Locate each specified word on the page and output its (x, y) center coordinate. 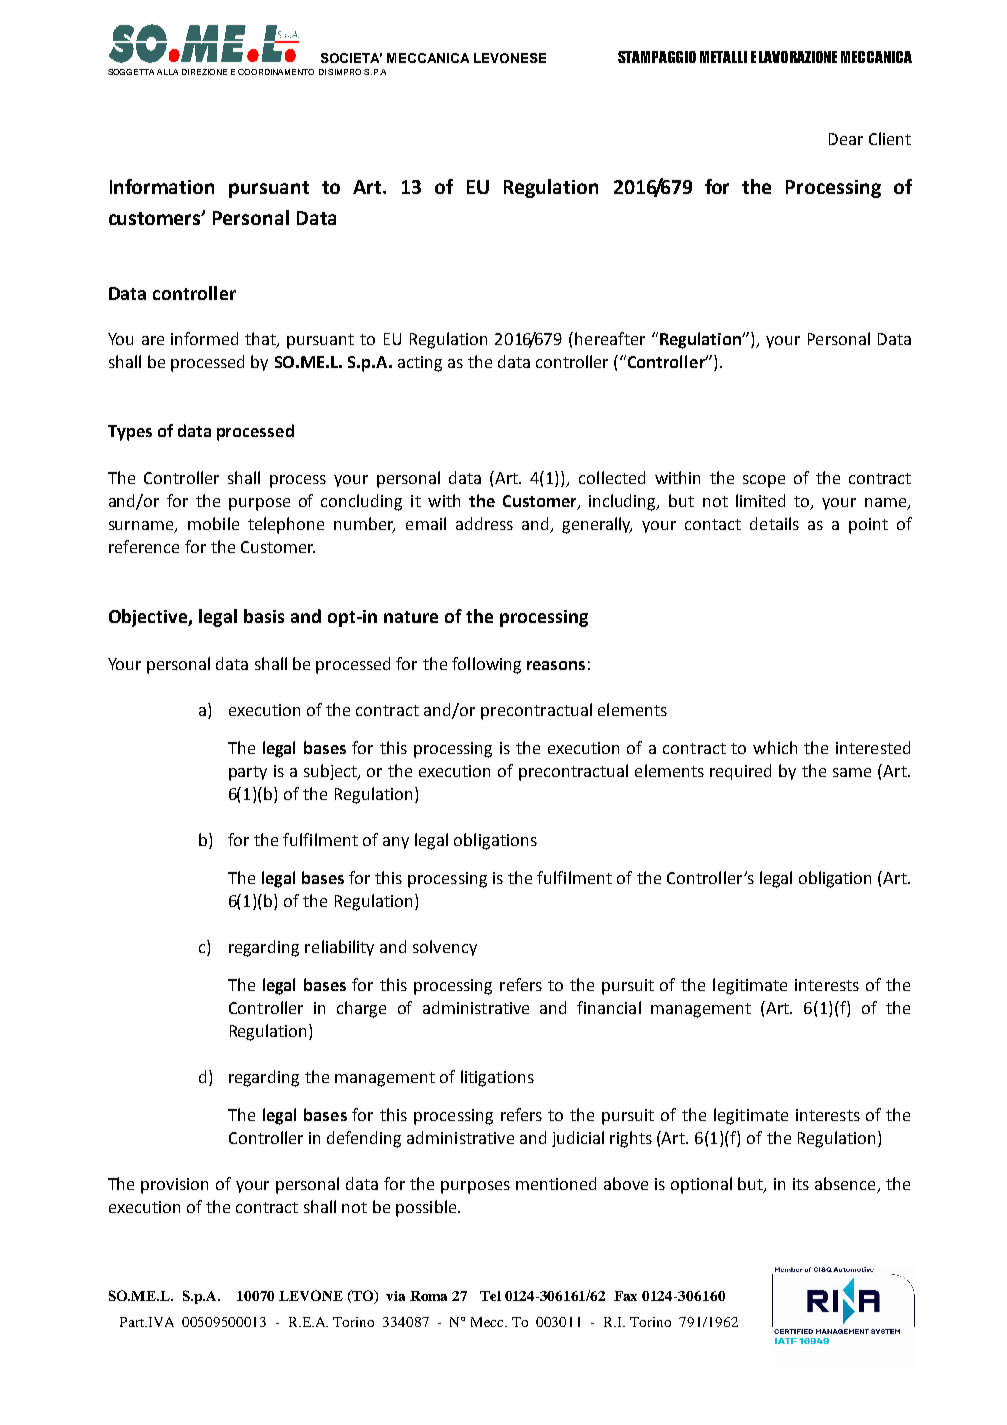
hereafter (610, 338)
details (774, 523)
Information (162, 186)
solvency (445, 948)
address (484, 523)
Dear (846, 139)
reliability (339, 948)
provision (174, 1186)
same (852, 772)
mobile (213, 523)
